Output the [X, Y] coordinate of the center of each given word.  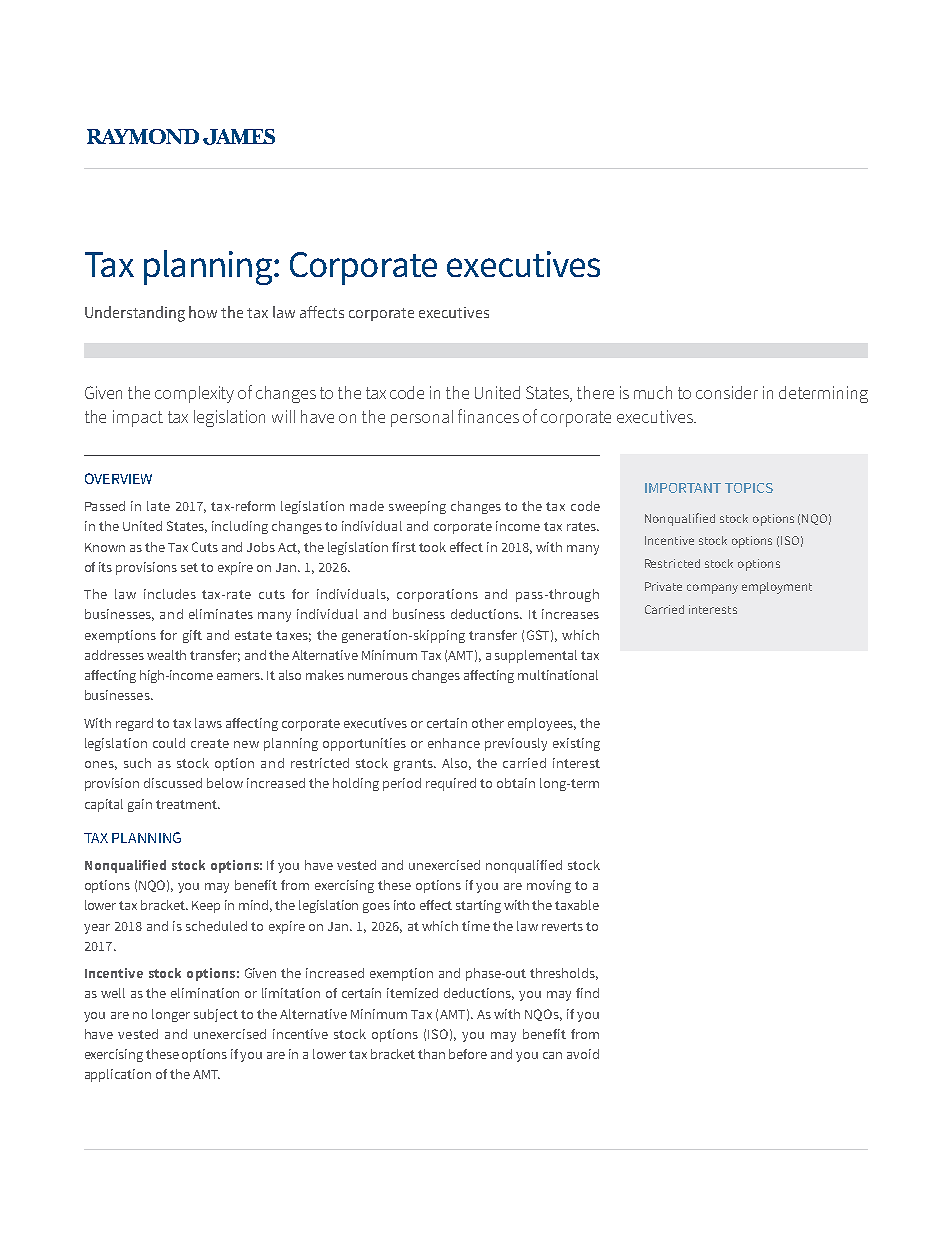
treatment [188, 804]
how [203, 312]
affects [322, 312]
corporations [437, 595]
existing [576, 744]
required [451, 784]
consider [727, 392]
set [189, 567]
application [118, 1075]
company [712, 589]
